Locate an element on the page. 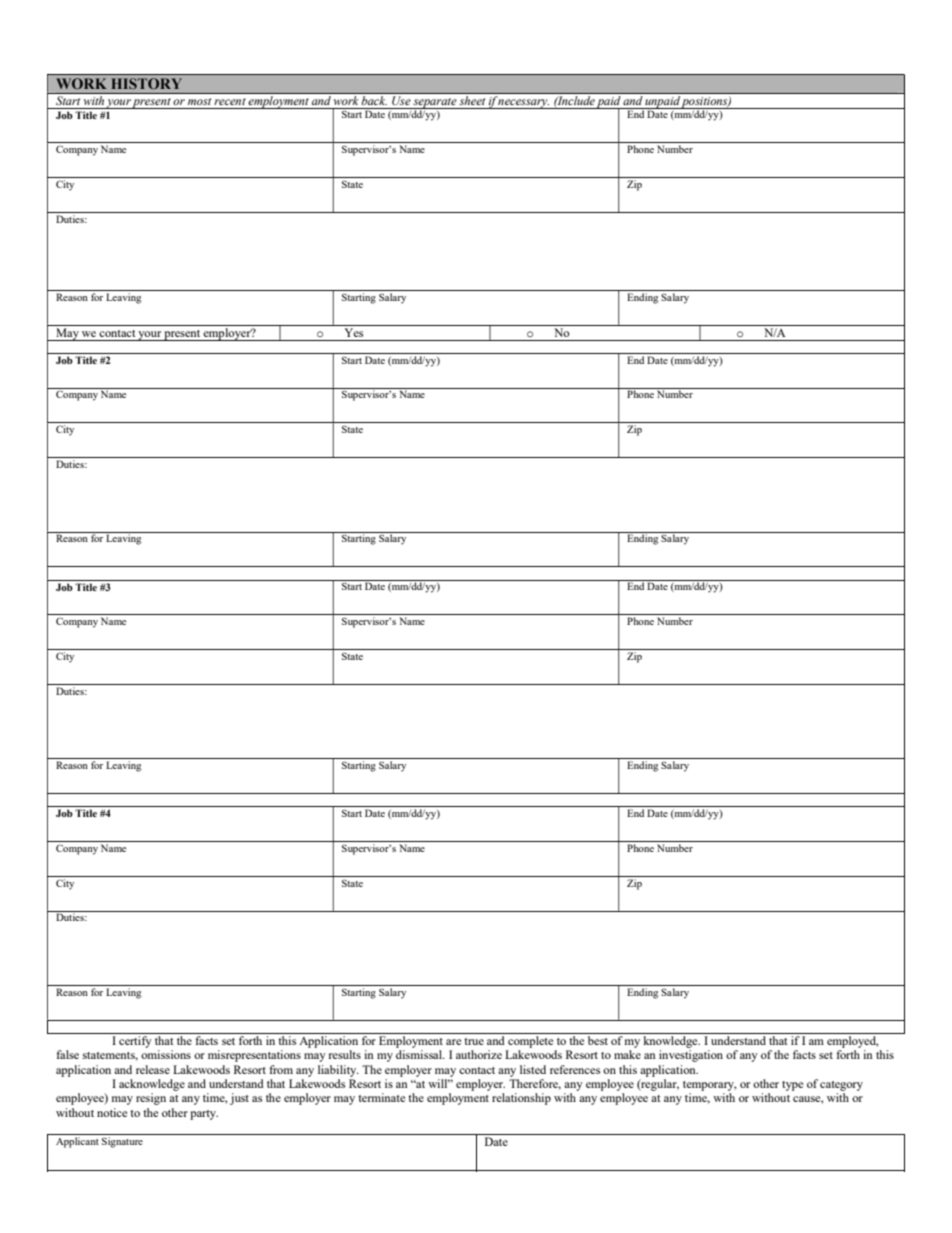 Image resolution: width=952 pixels, height=1233 pixels. release is located at coordinates (153, 1069).
